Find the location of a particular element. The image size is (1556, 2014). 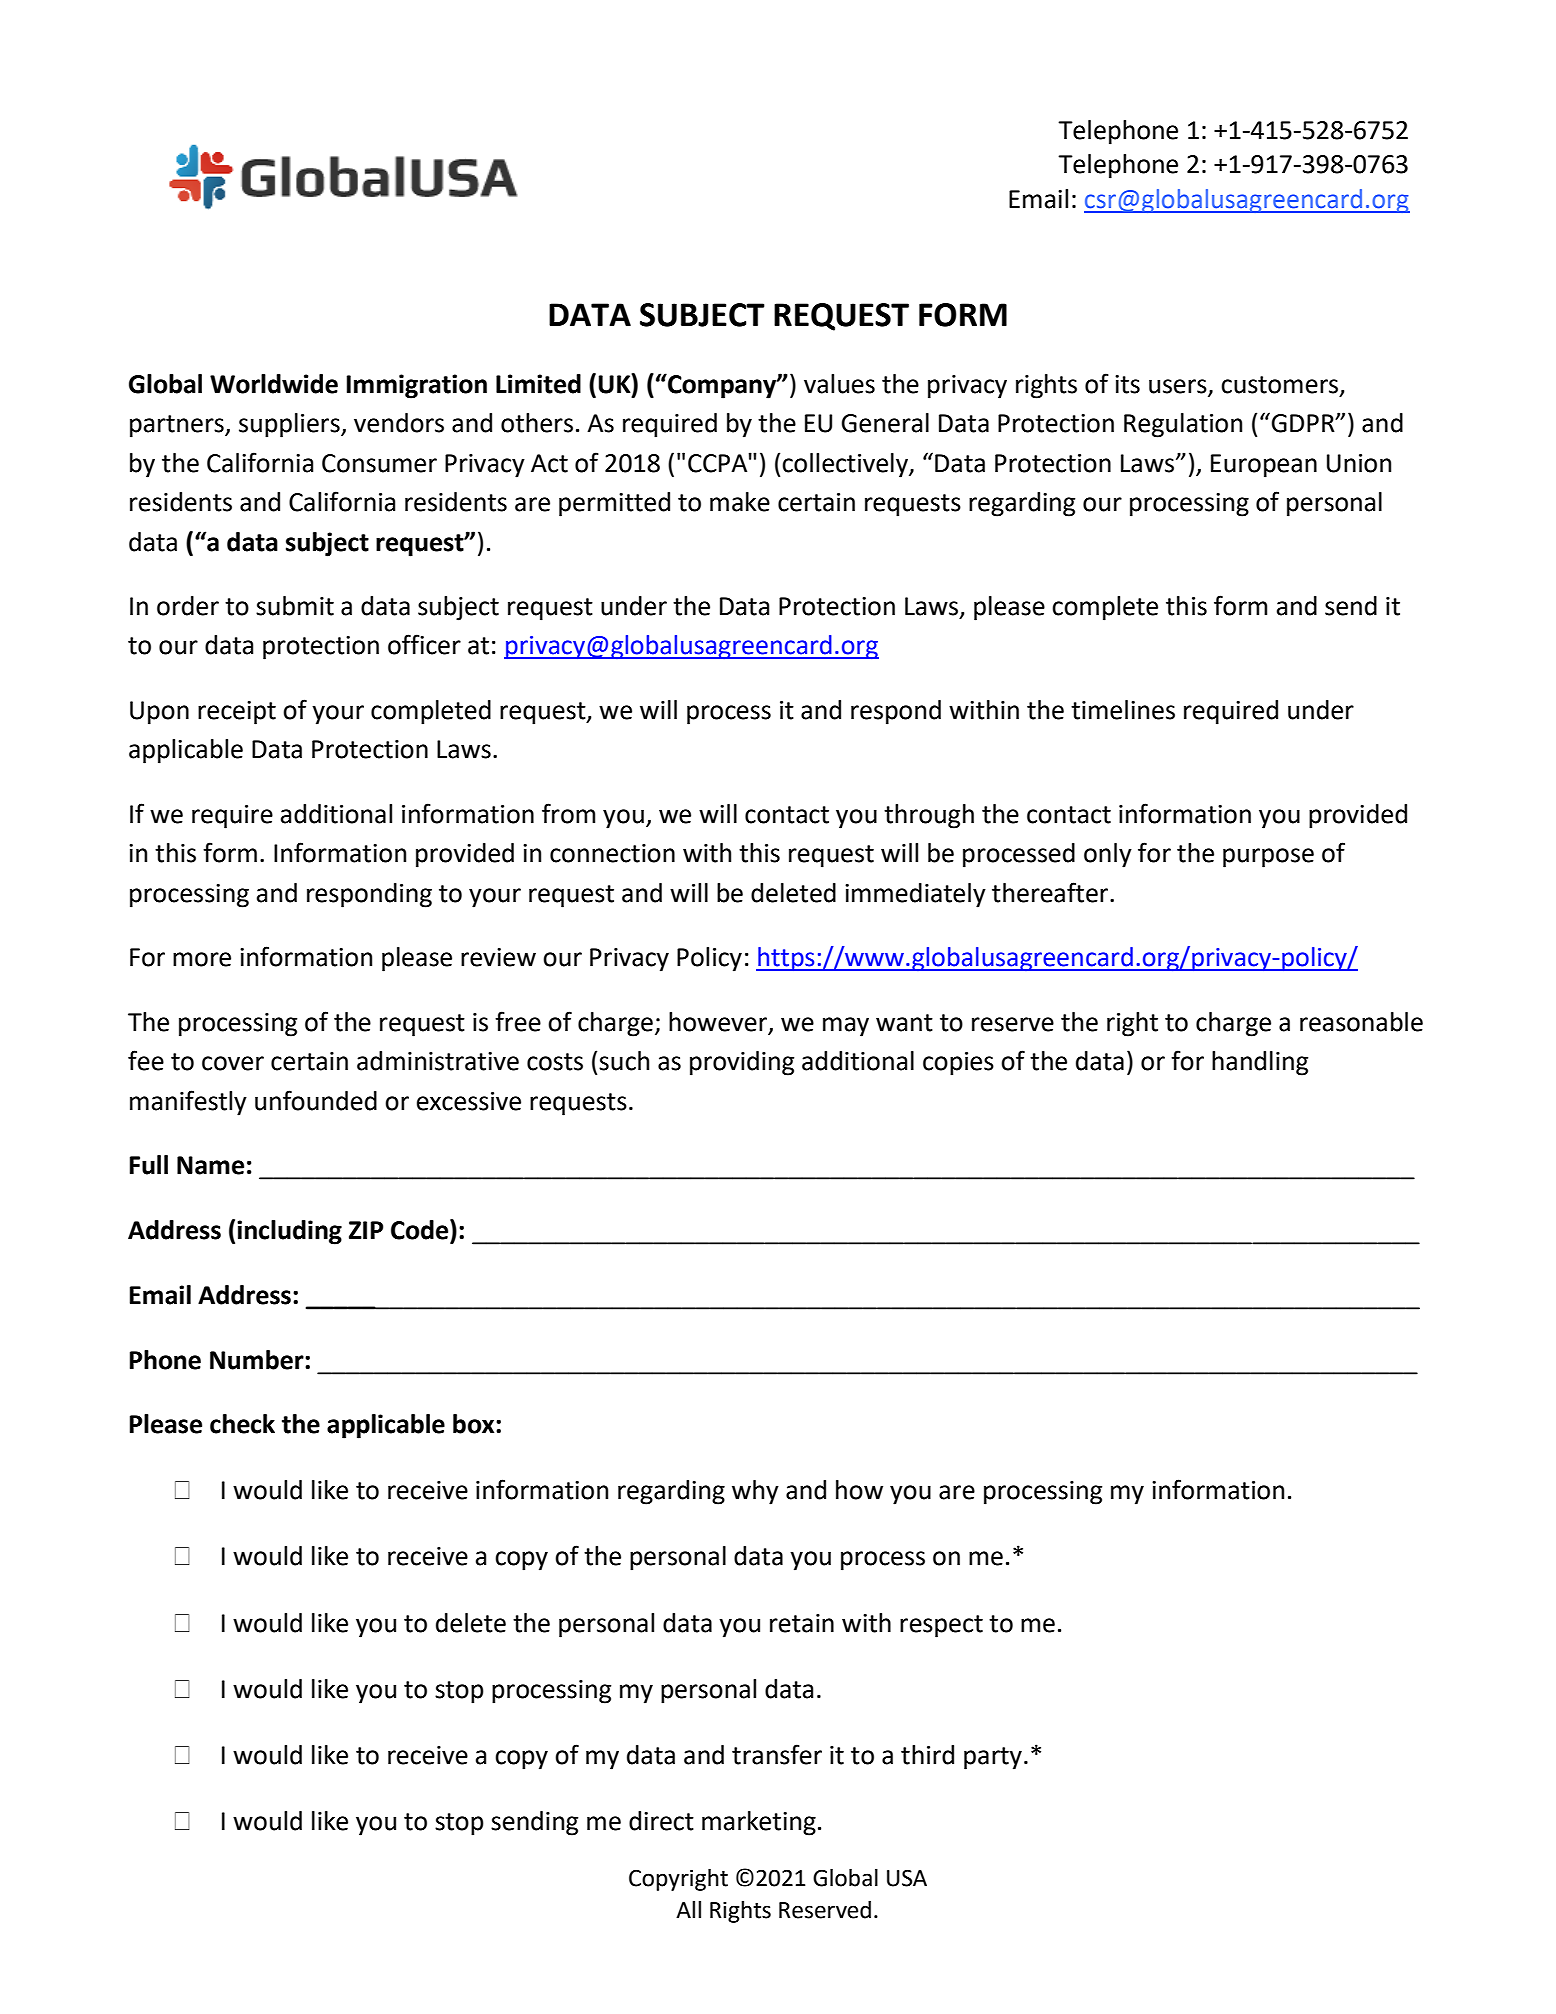

suppliers is located at coordinates (290, 425).
